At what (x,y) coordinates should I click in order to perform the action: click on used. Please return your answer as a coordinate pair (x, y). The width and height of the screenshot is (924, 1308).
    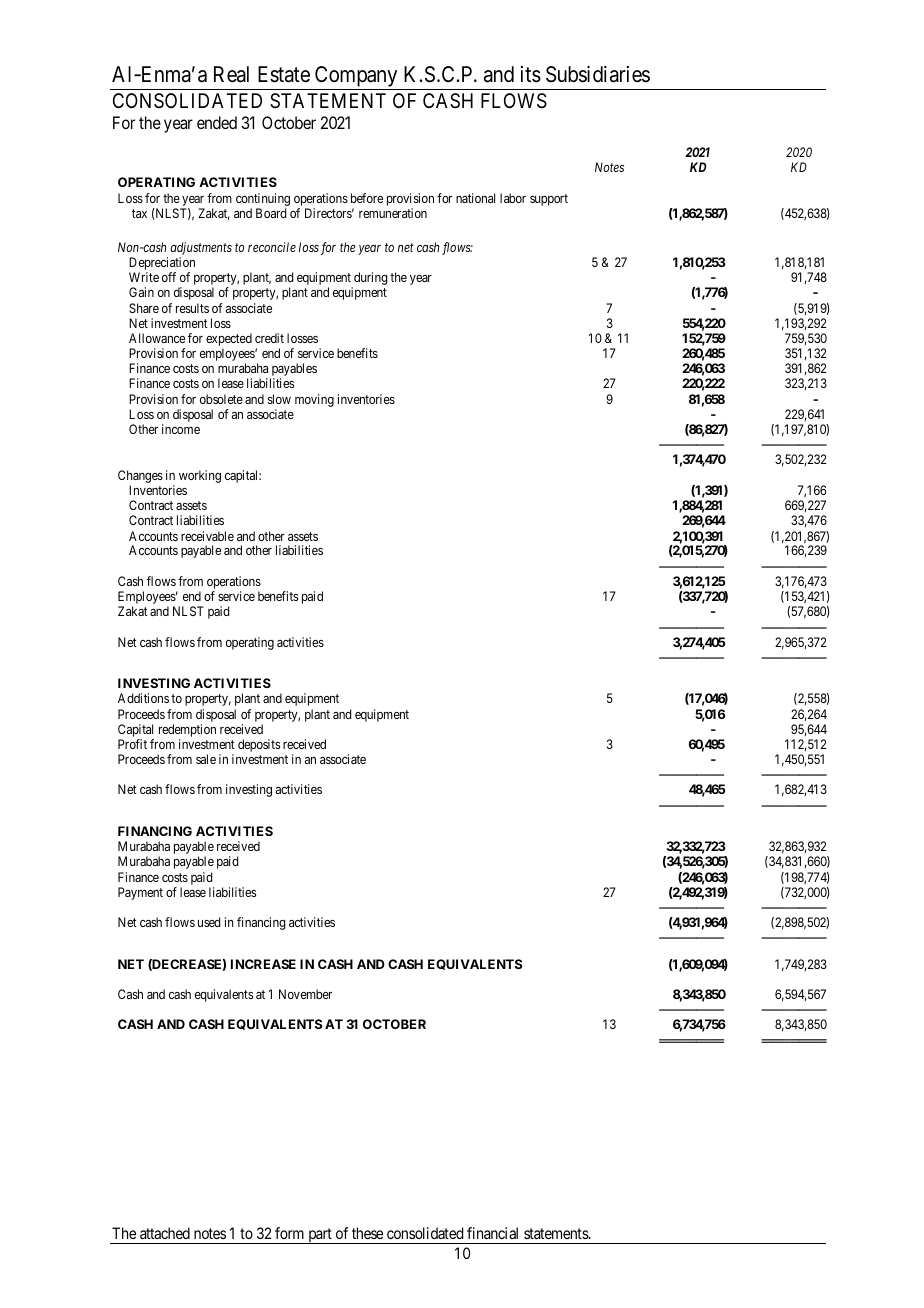
    Looking at the image, I should click on (209, 922).
